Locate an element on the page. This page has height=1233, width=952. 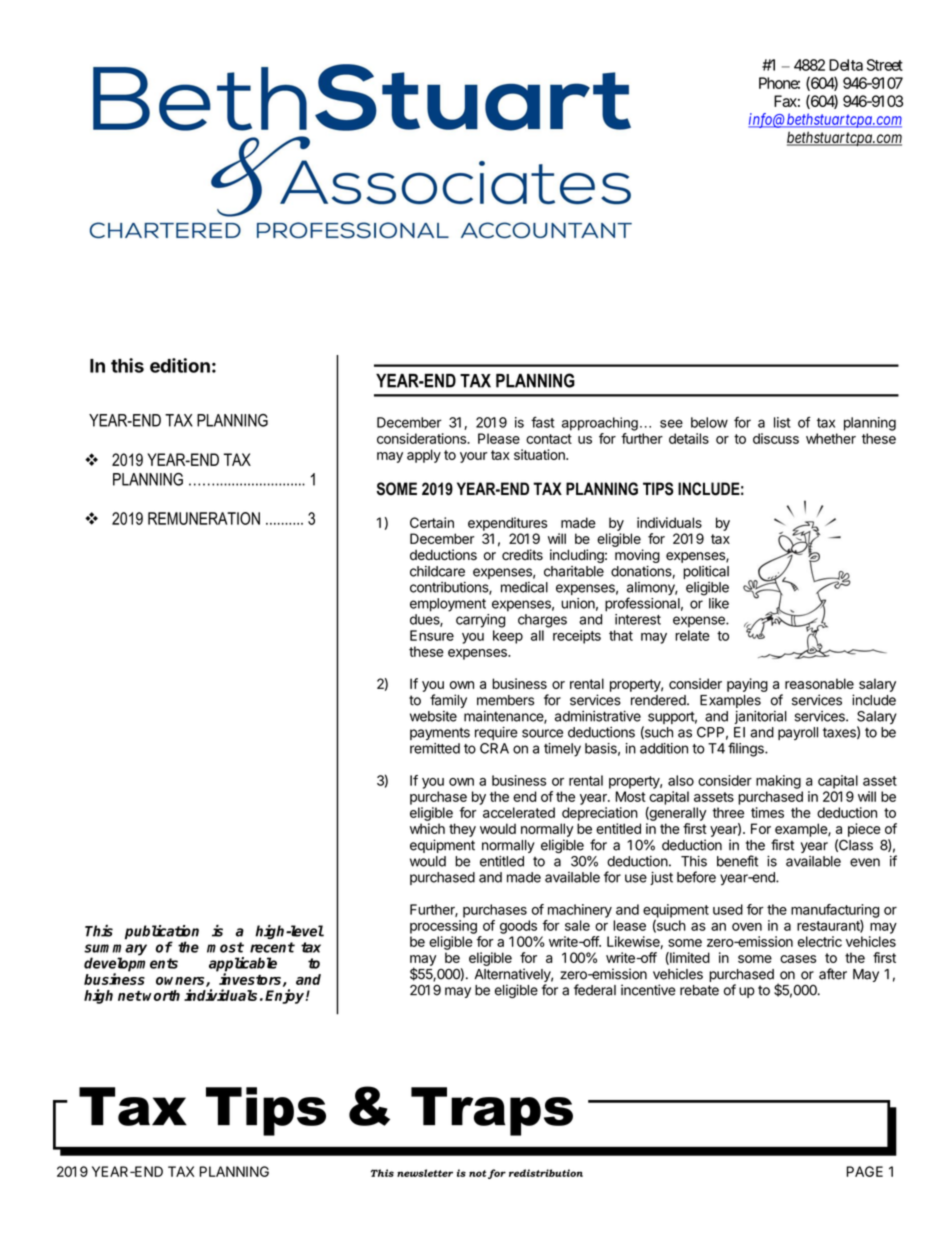
Street is located at coordinates (885, 65).
